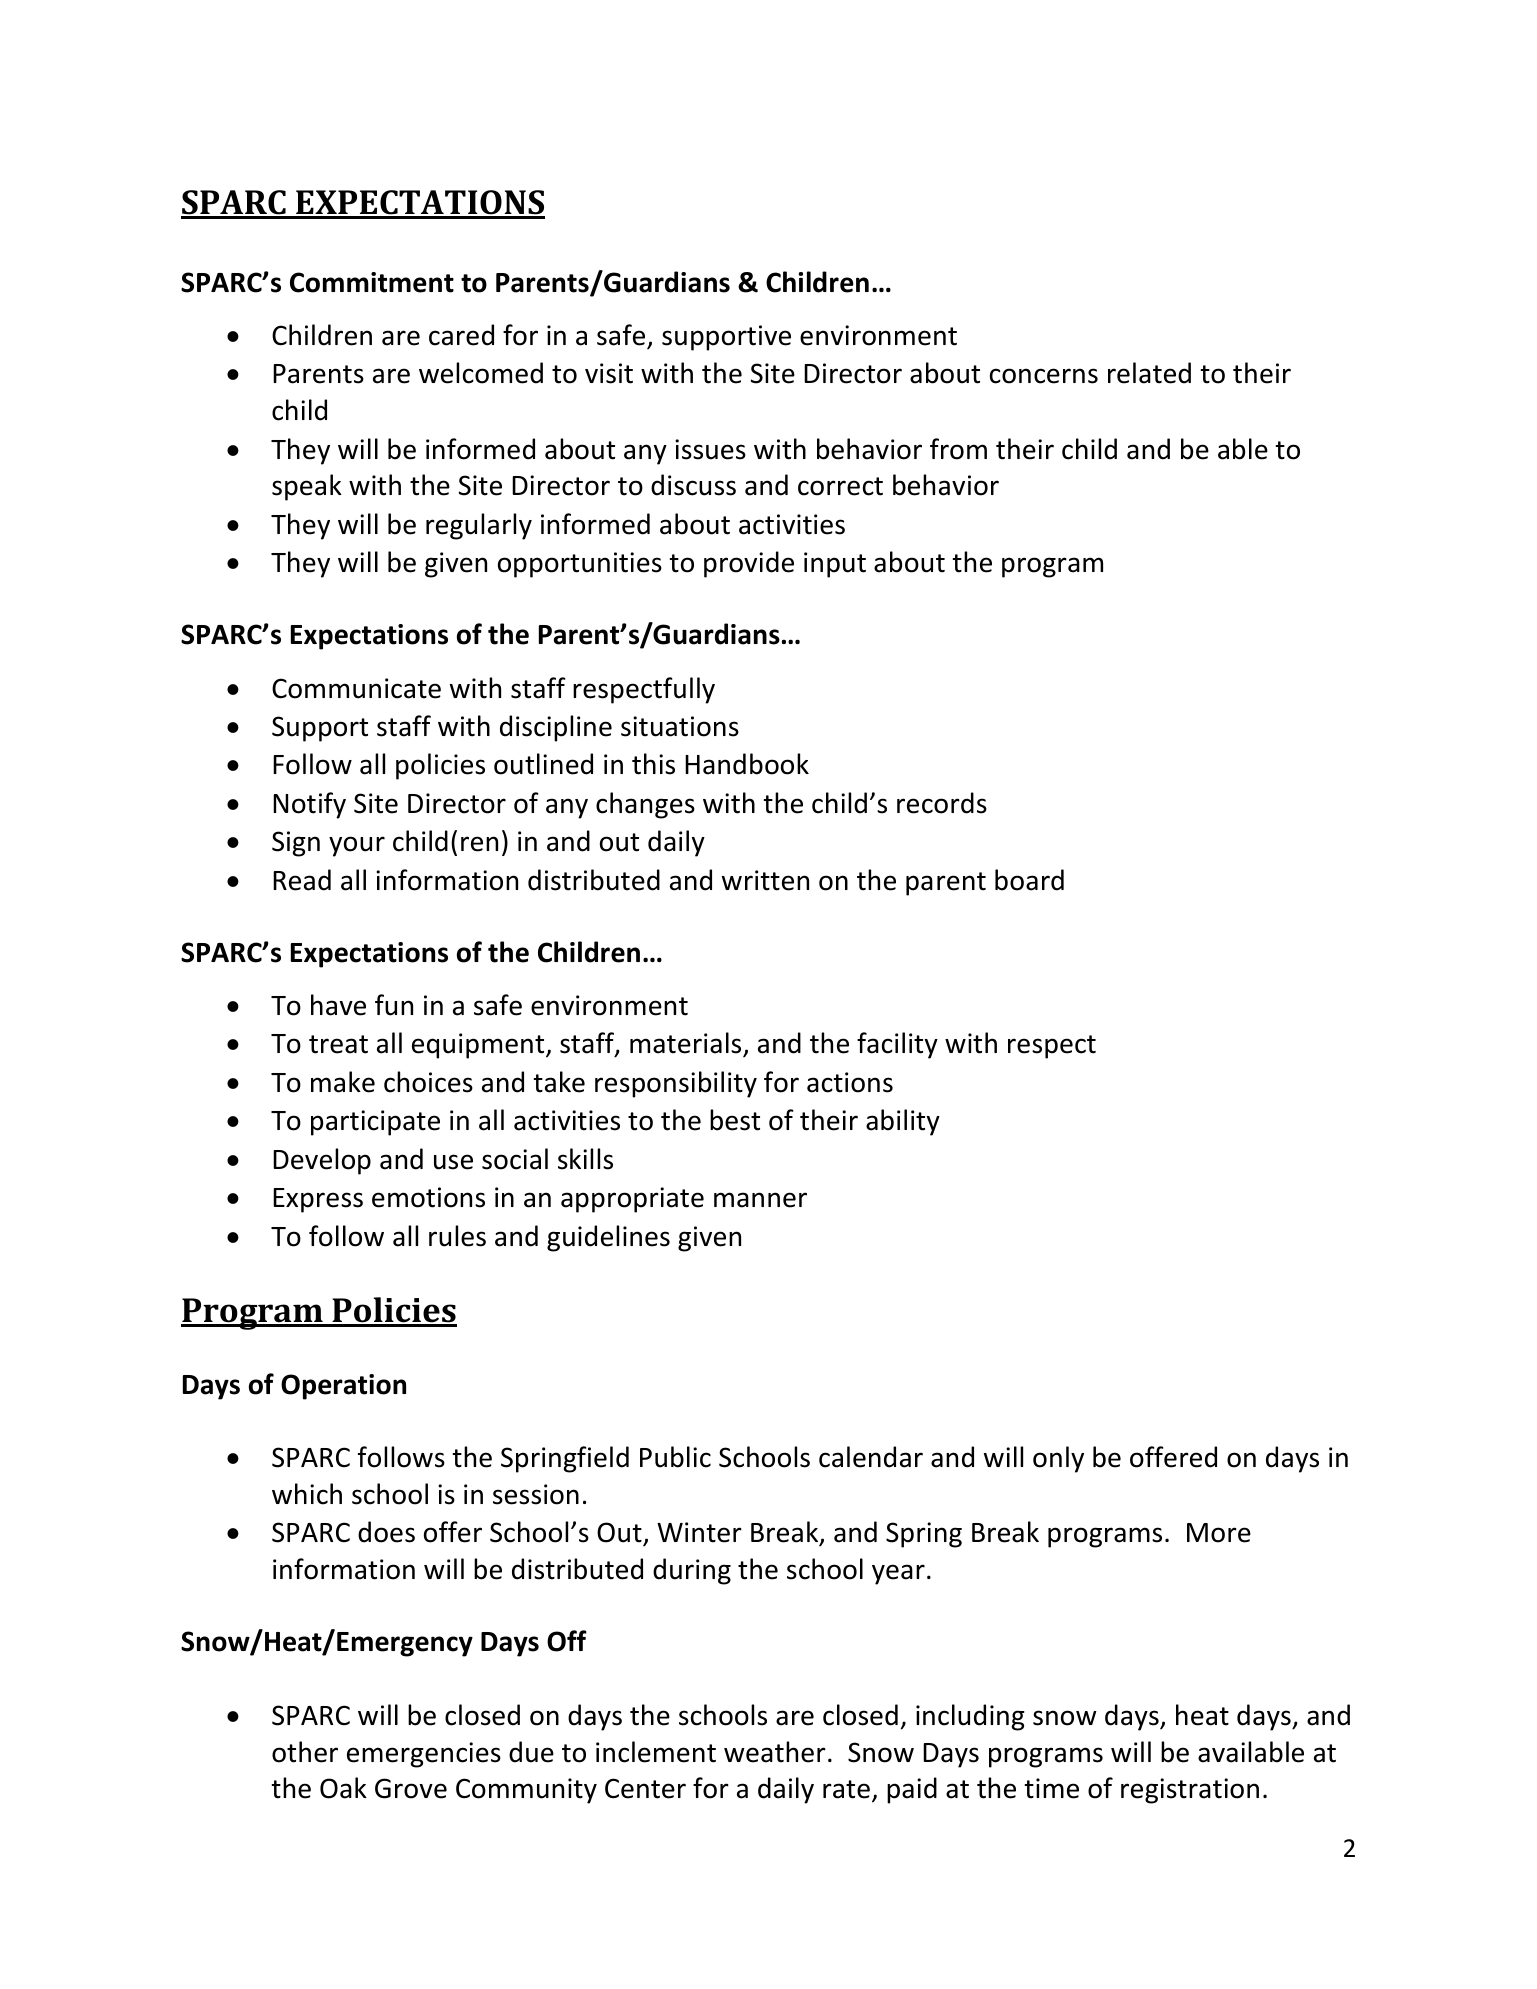 This screenshot has height=1989, width=1537. Describe the element at coordinates (710, 449) in the screenshot. I see `issues` at that location.
